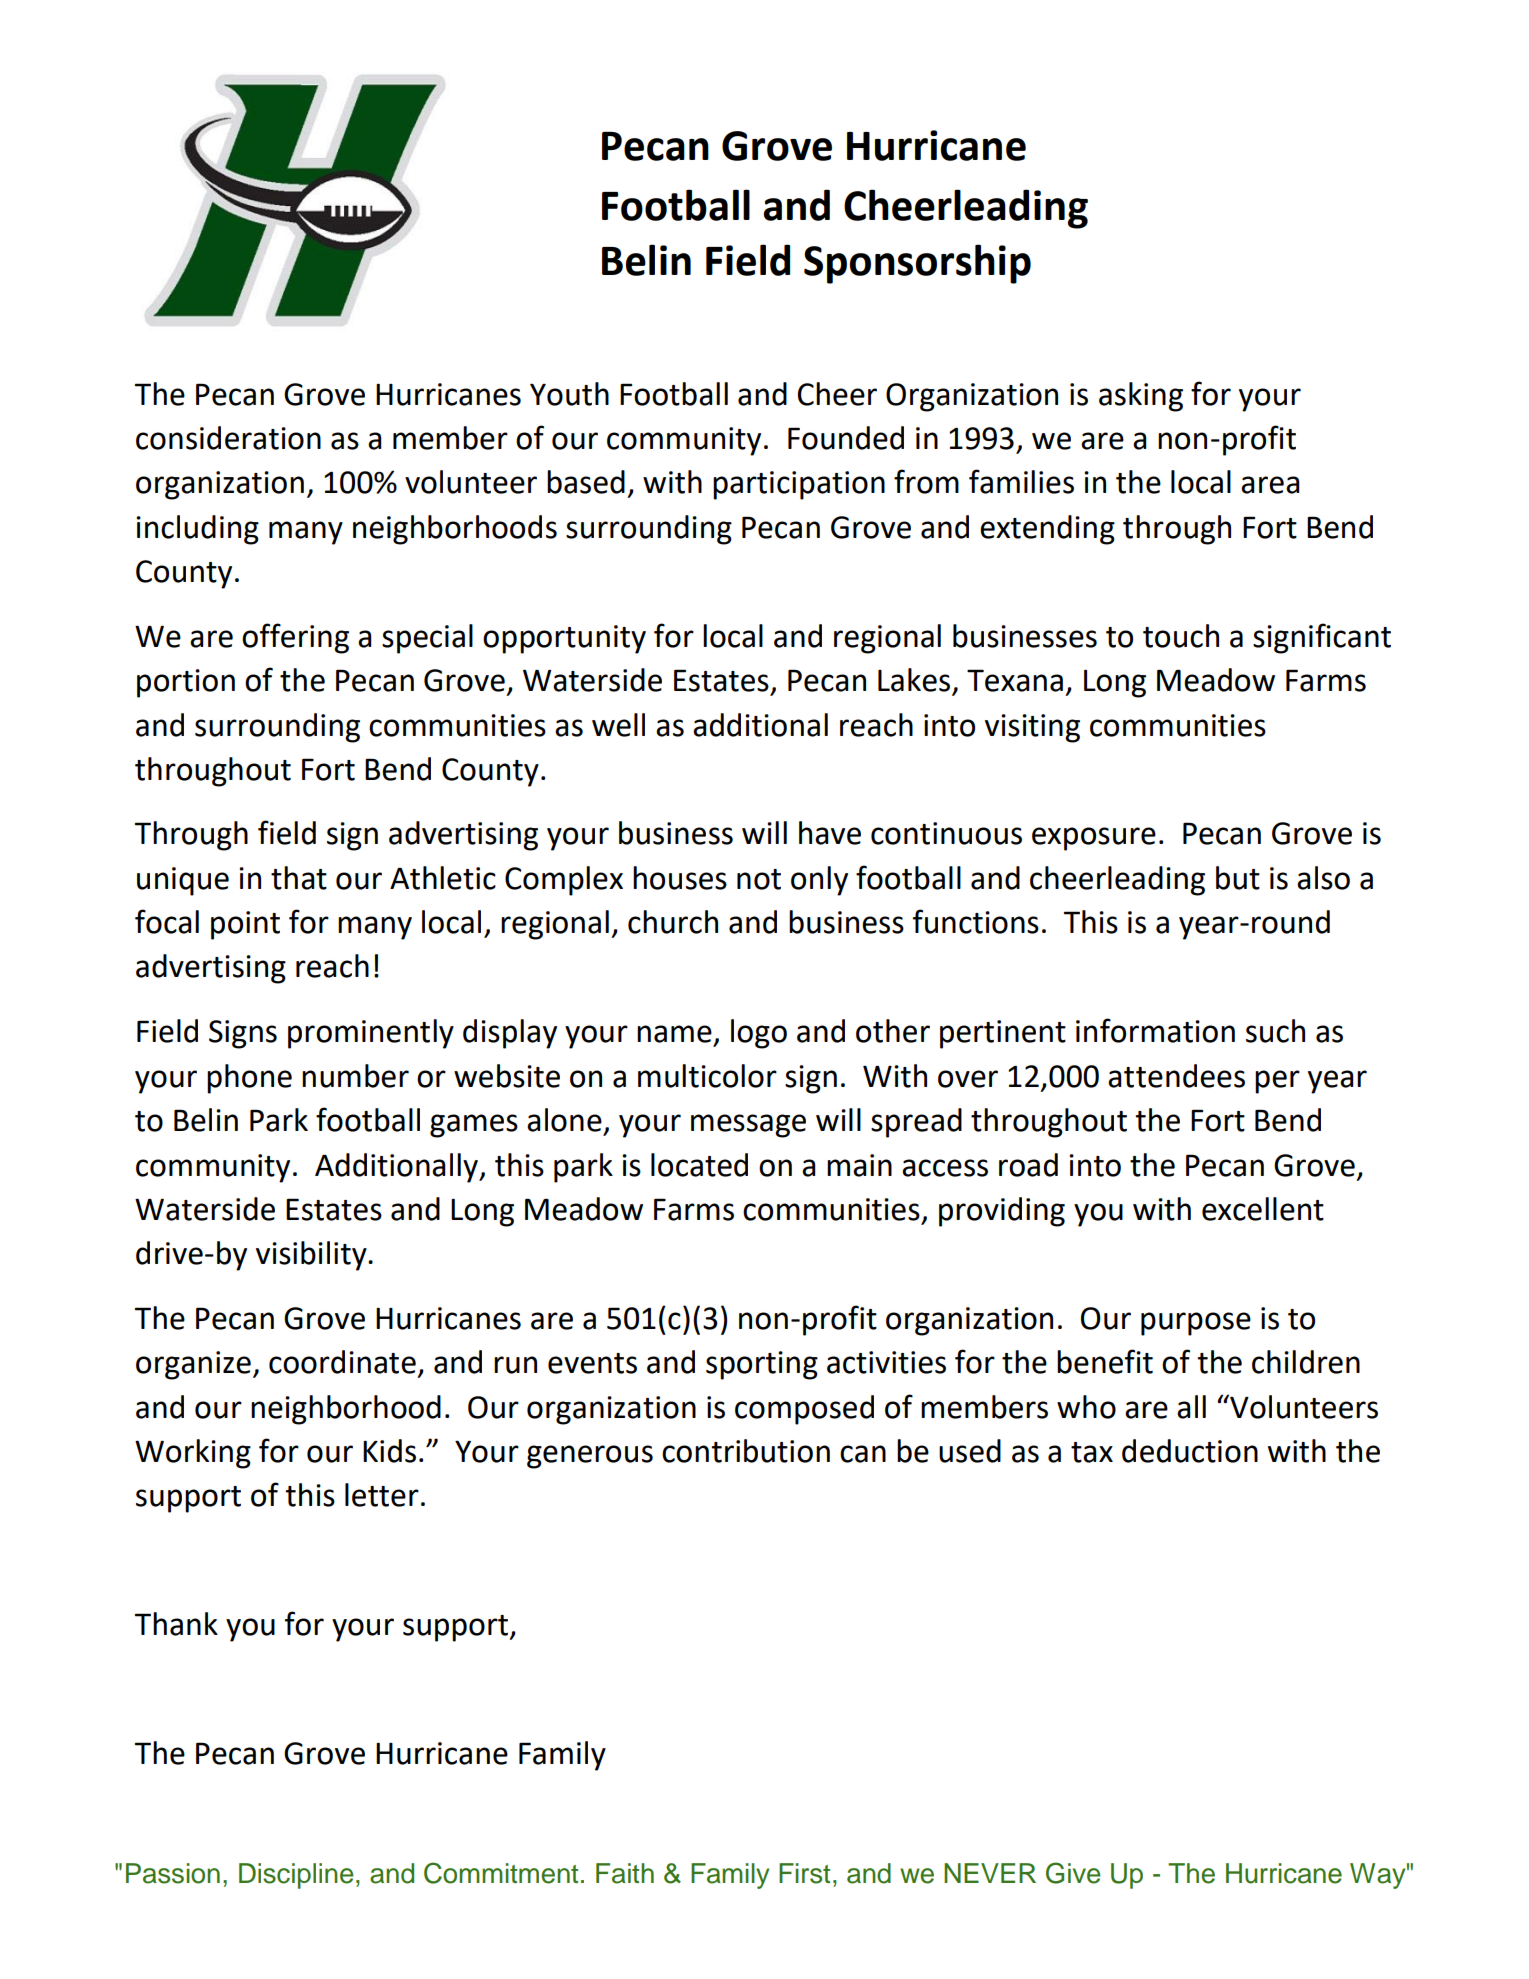 This screenshot has width=1529, height=1979. Describe the element at coordinates (228, 438) in the screenshot. I see `consideration` at that location.
